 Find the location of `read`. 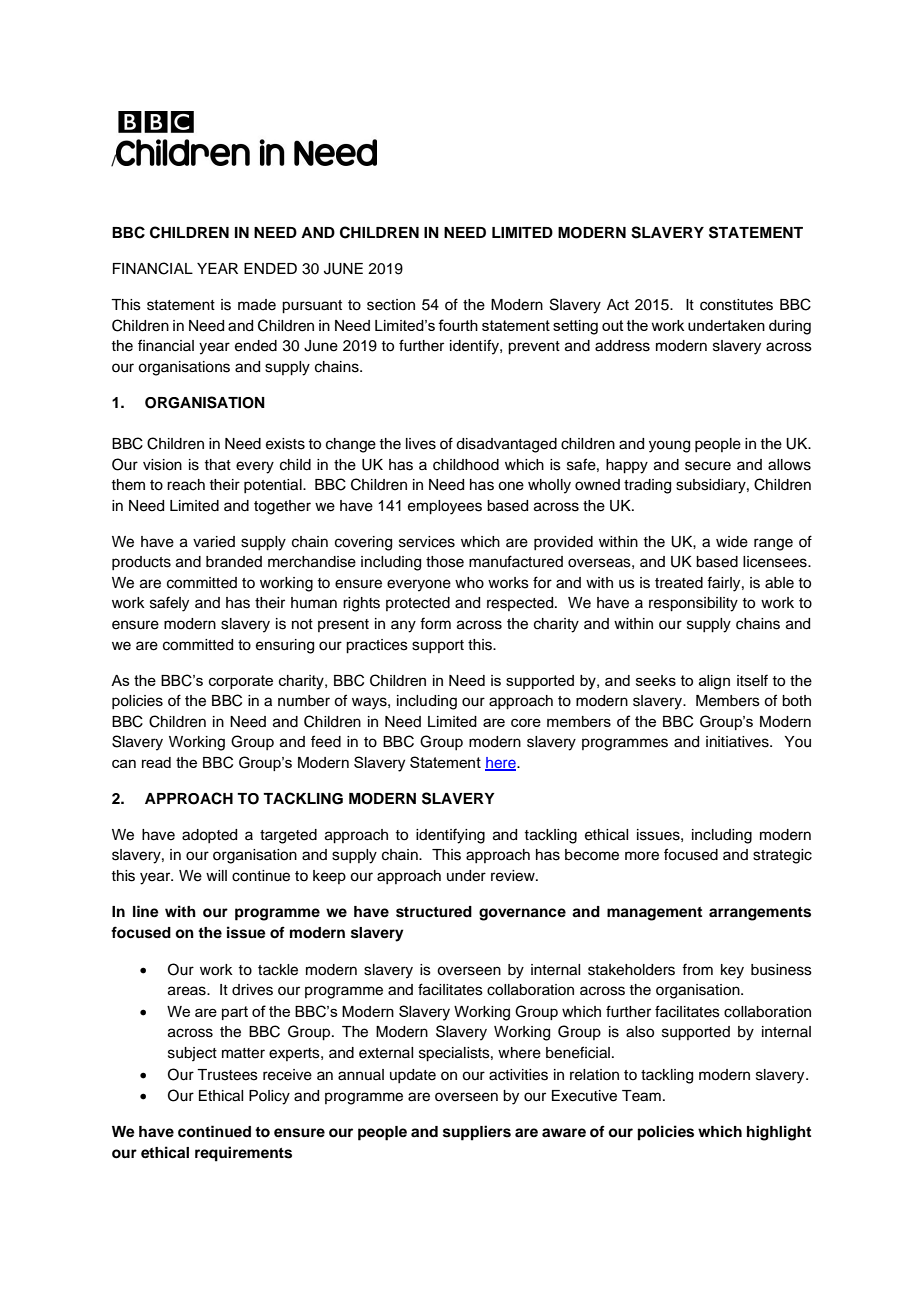

read is located at coordinates (156, 762).
